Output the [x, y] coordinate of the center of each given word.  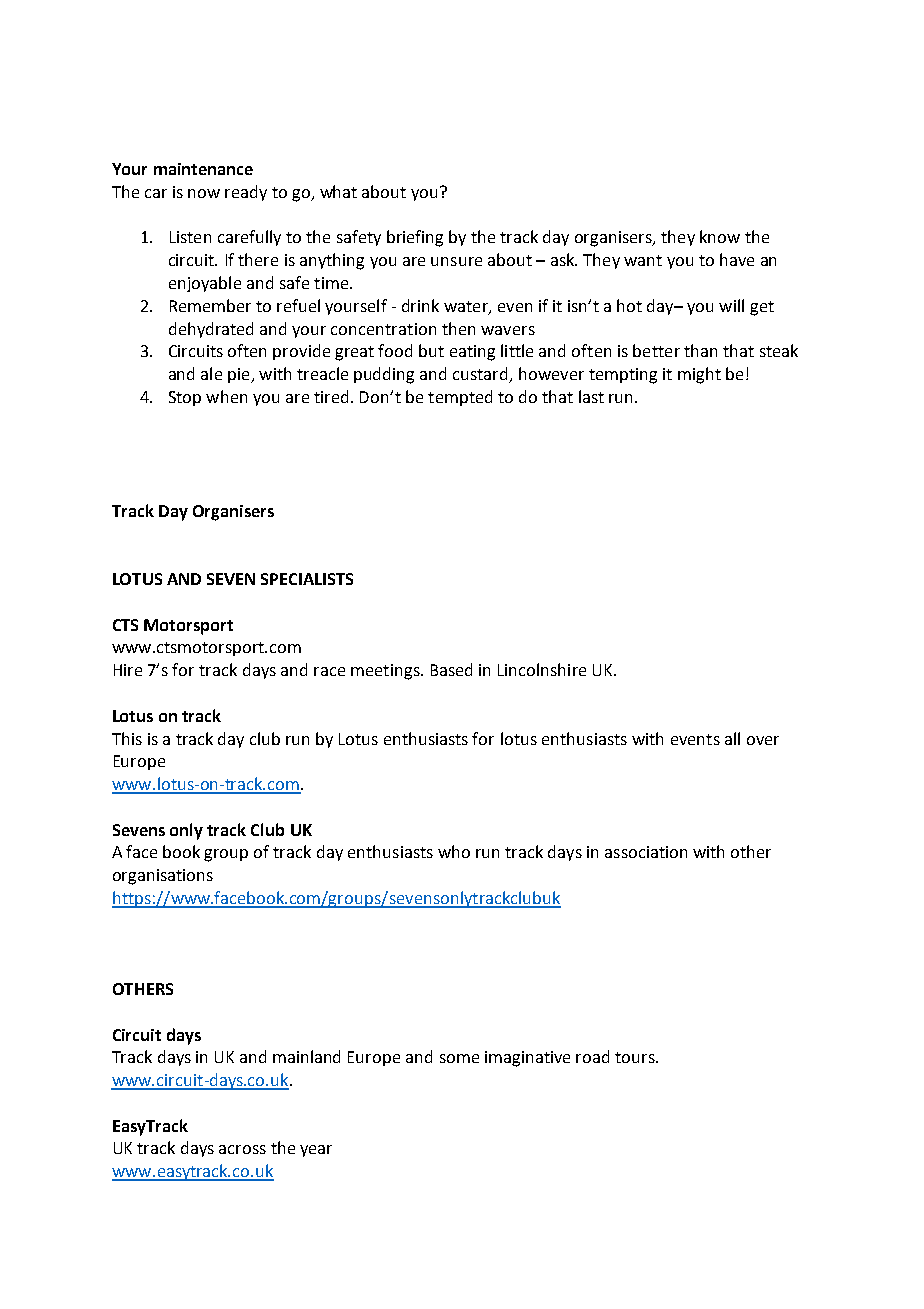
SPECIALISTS [307, 579]
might [699, 375]
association [646, 852]
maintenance [203, 169]
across [242, 1149]
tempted [460, 398]
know [720, 236]
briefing [415, 238]
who [454, 851]
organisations [163, 877]
